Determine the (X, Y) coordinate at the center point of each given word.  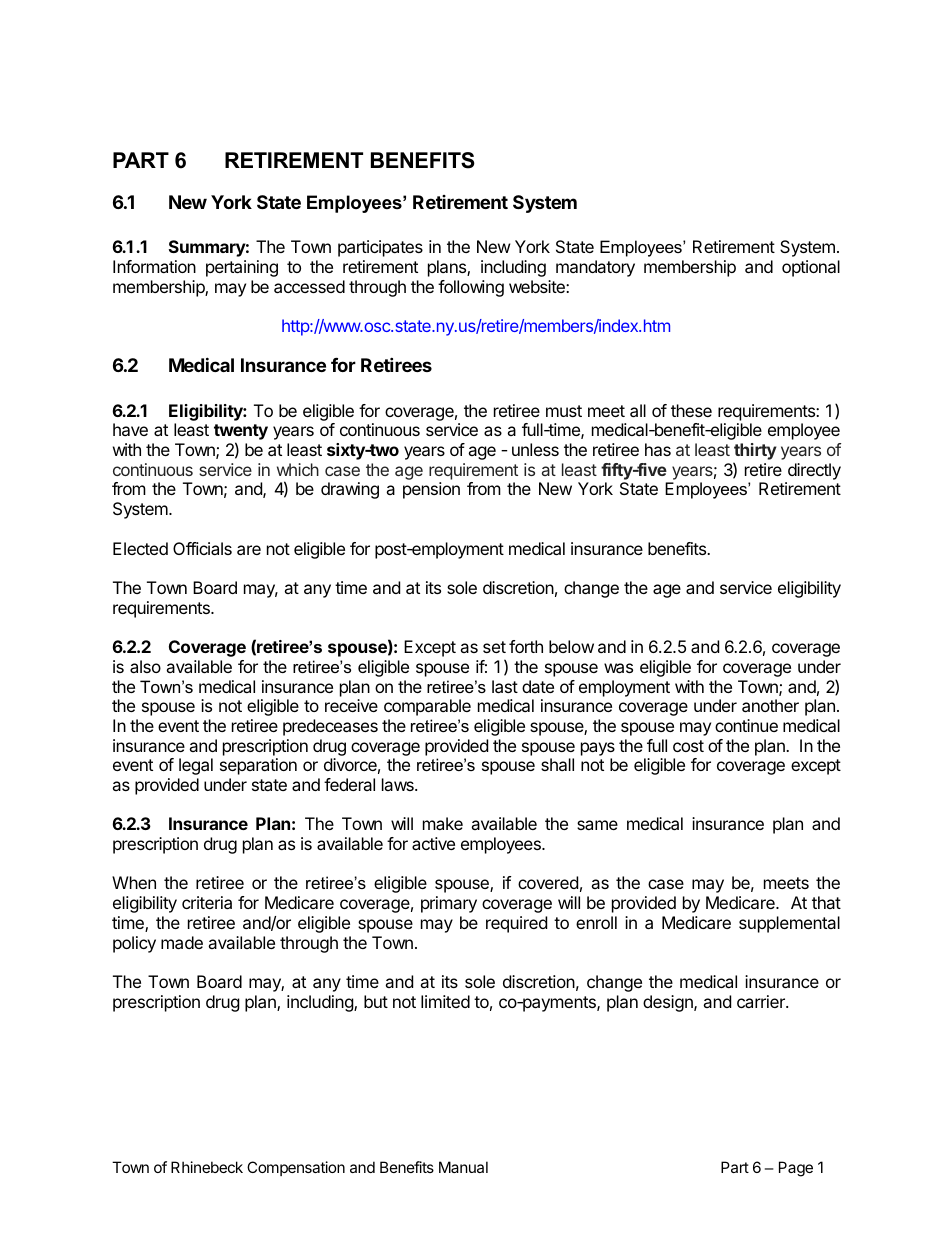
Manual (463, 1167)
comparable (427, 707)
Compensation (296, 1168)
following (471, 288)
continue (746, 725)
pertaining (242, 268)
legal (196, 766)
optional (811, 268)
